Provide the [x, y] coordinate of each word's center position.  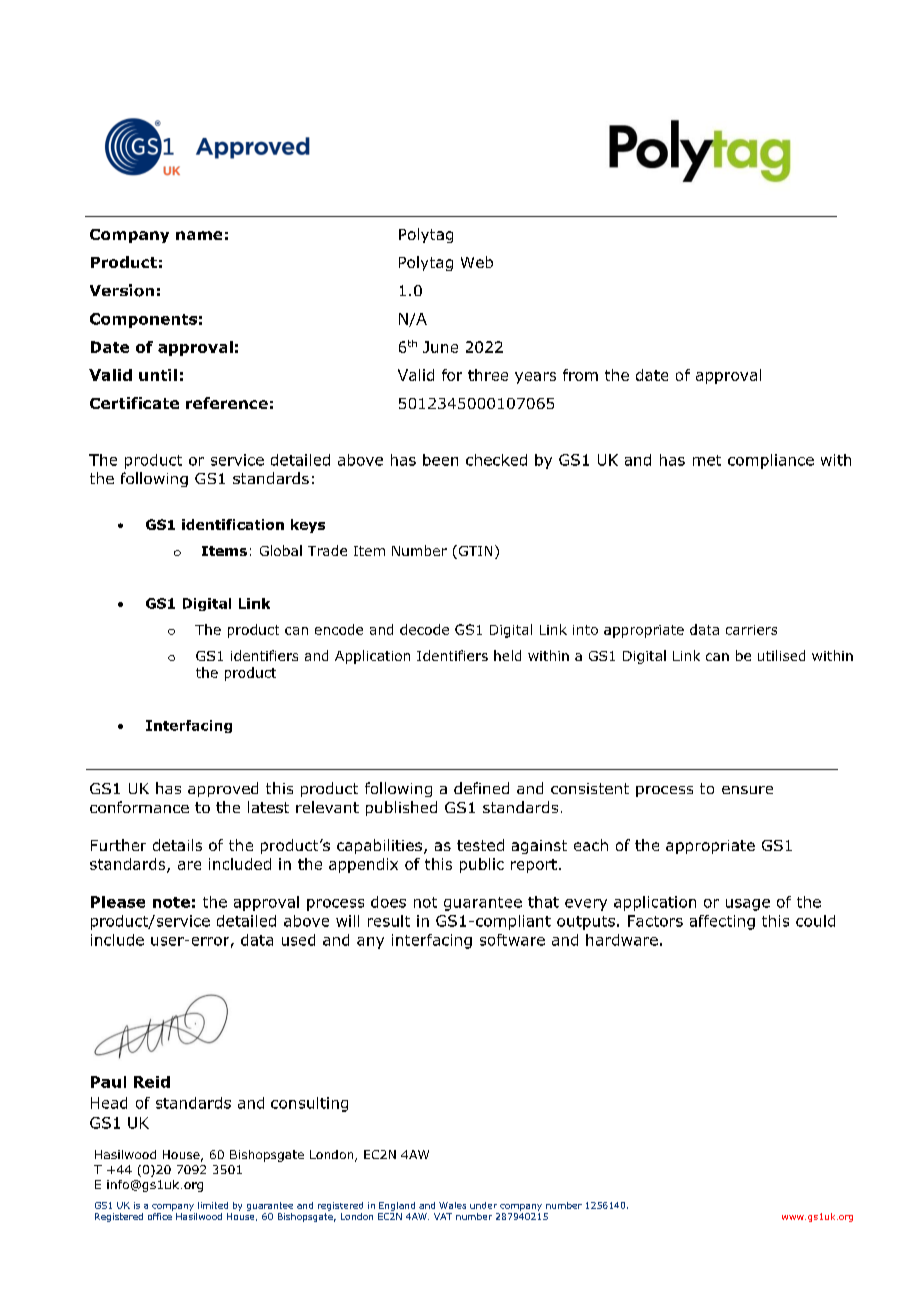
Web [477, 262]
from [580, 375]
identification [233, 524]
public [482, 865]
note [171, 902]
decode [424, 629]
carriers [751, 630]
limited [213, 1205]
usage [748, 905]
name [199, 235]
